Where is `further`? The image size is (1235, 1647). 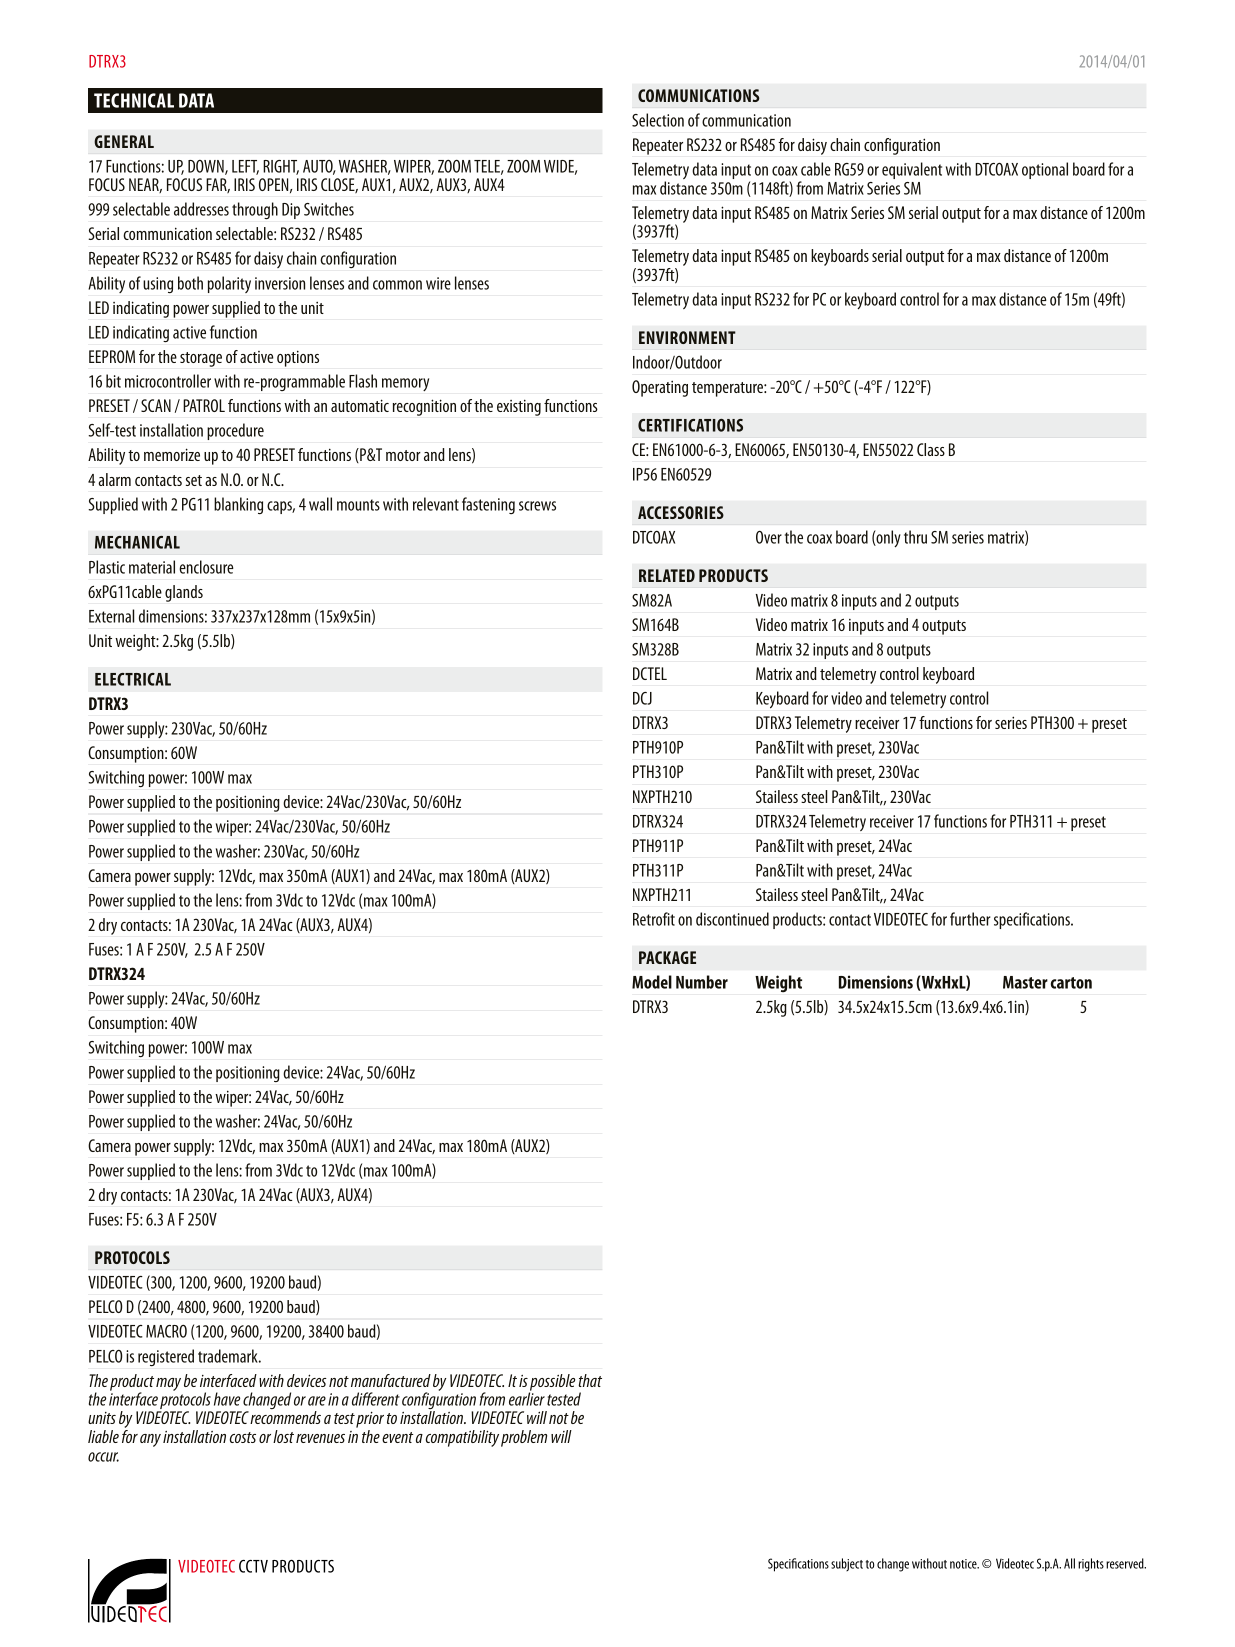
further is located at coordinates (970, 919).
